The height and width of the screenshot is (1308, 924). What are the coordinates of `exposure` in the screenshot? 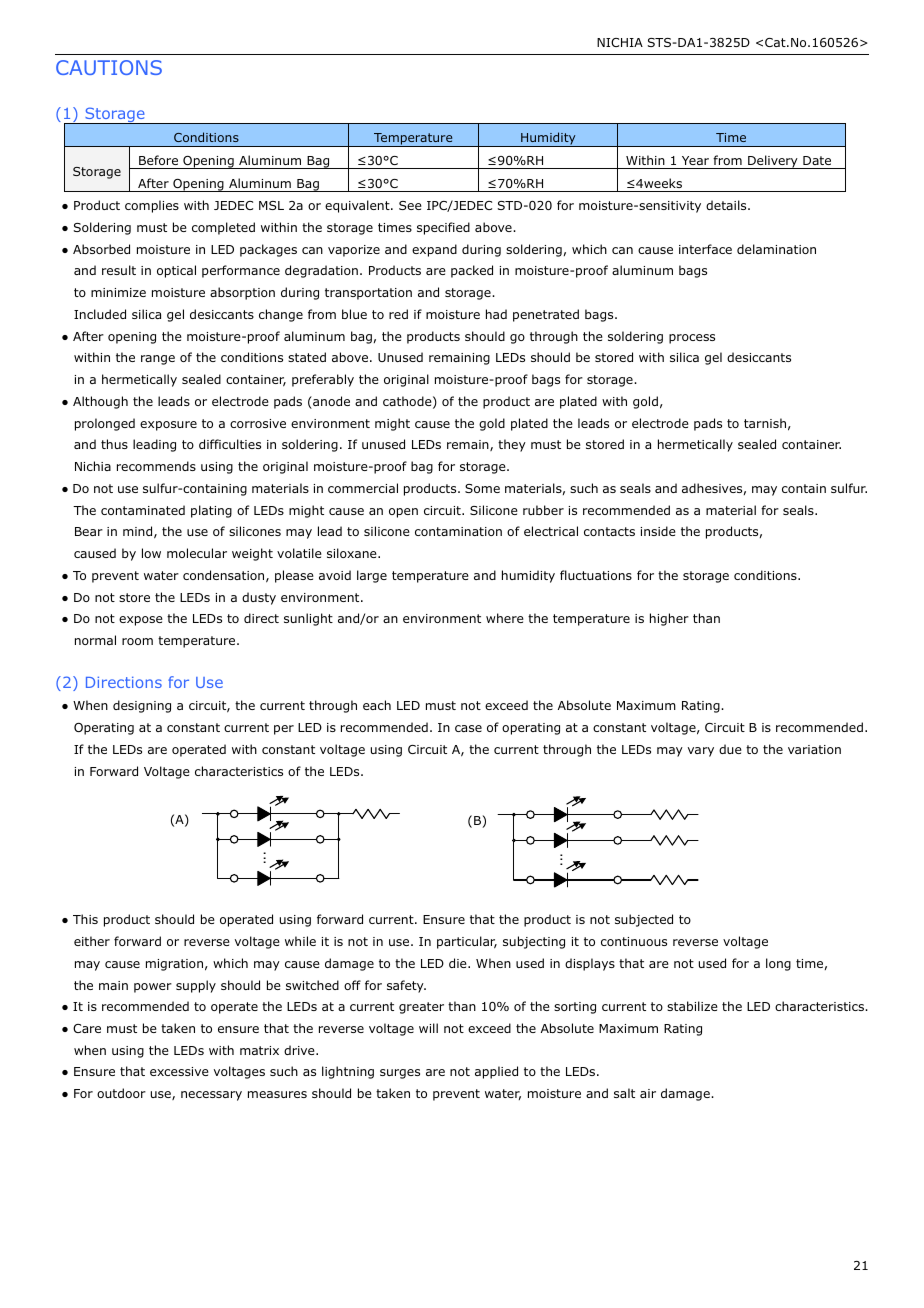 It's located at (168, 426).
